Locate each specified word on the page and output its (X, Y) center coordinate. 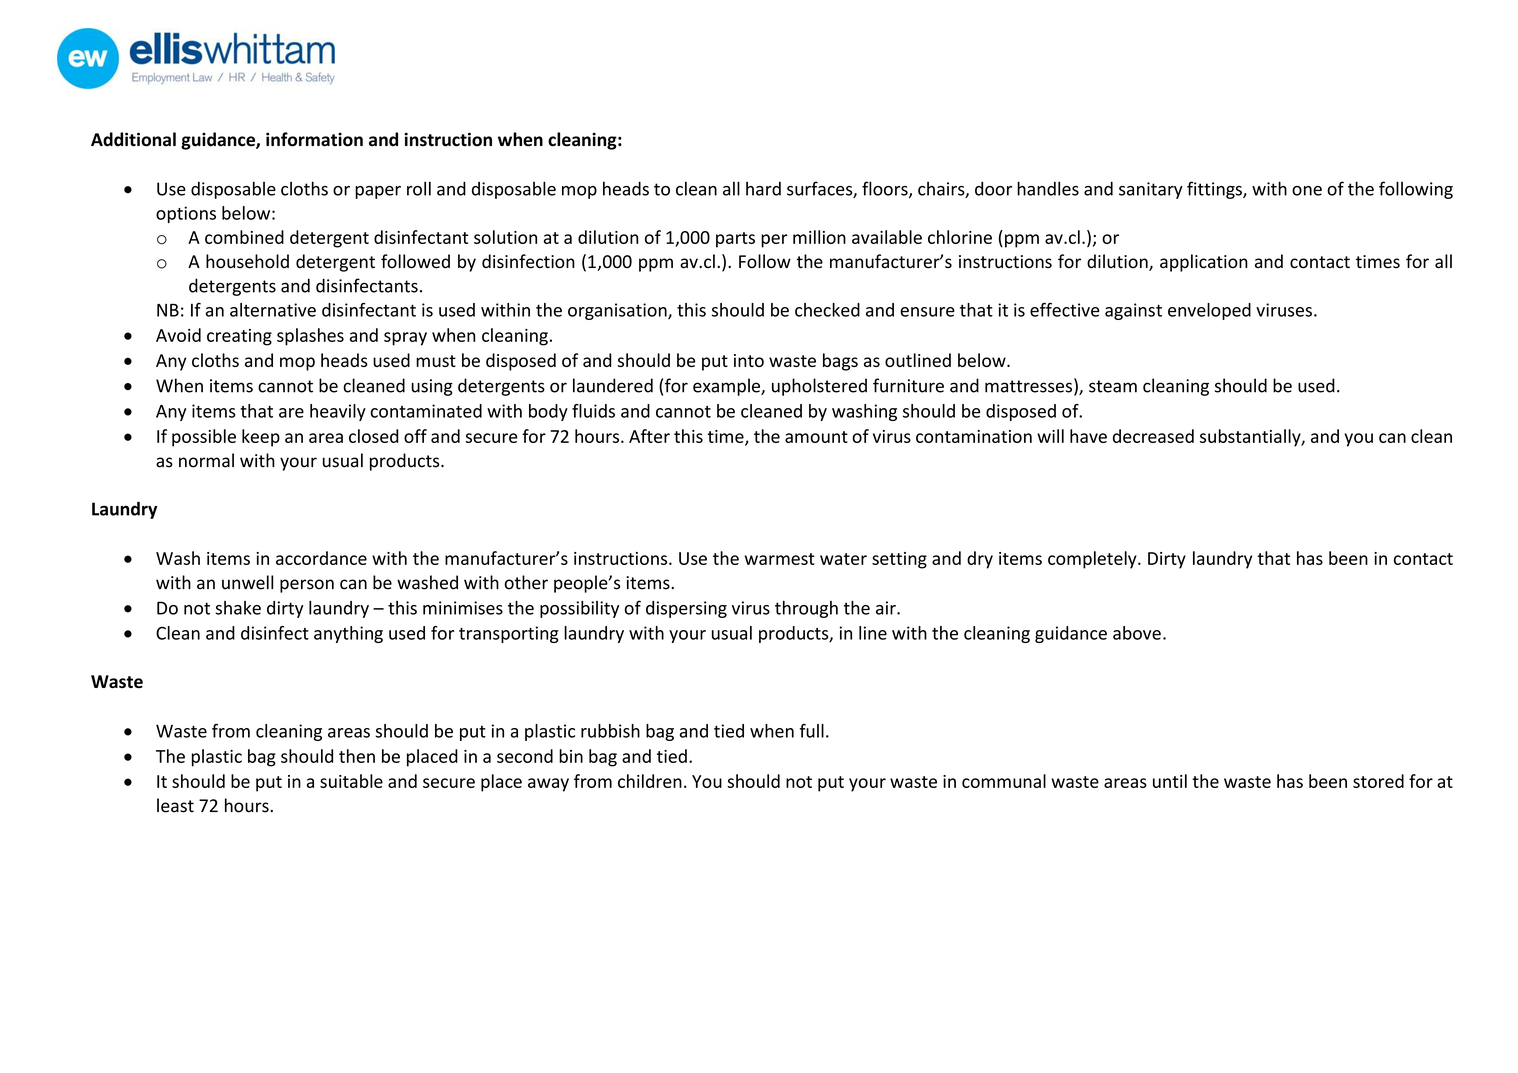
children (650, 781)
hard (763, 188)
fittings (1215, 190)
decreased (1153, 436)
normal (206, 460)
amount (816, 437)
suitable (351, 781)
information (314, 139)
